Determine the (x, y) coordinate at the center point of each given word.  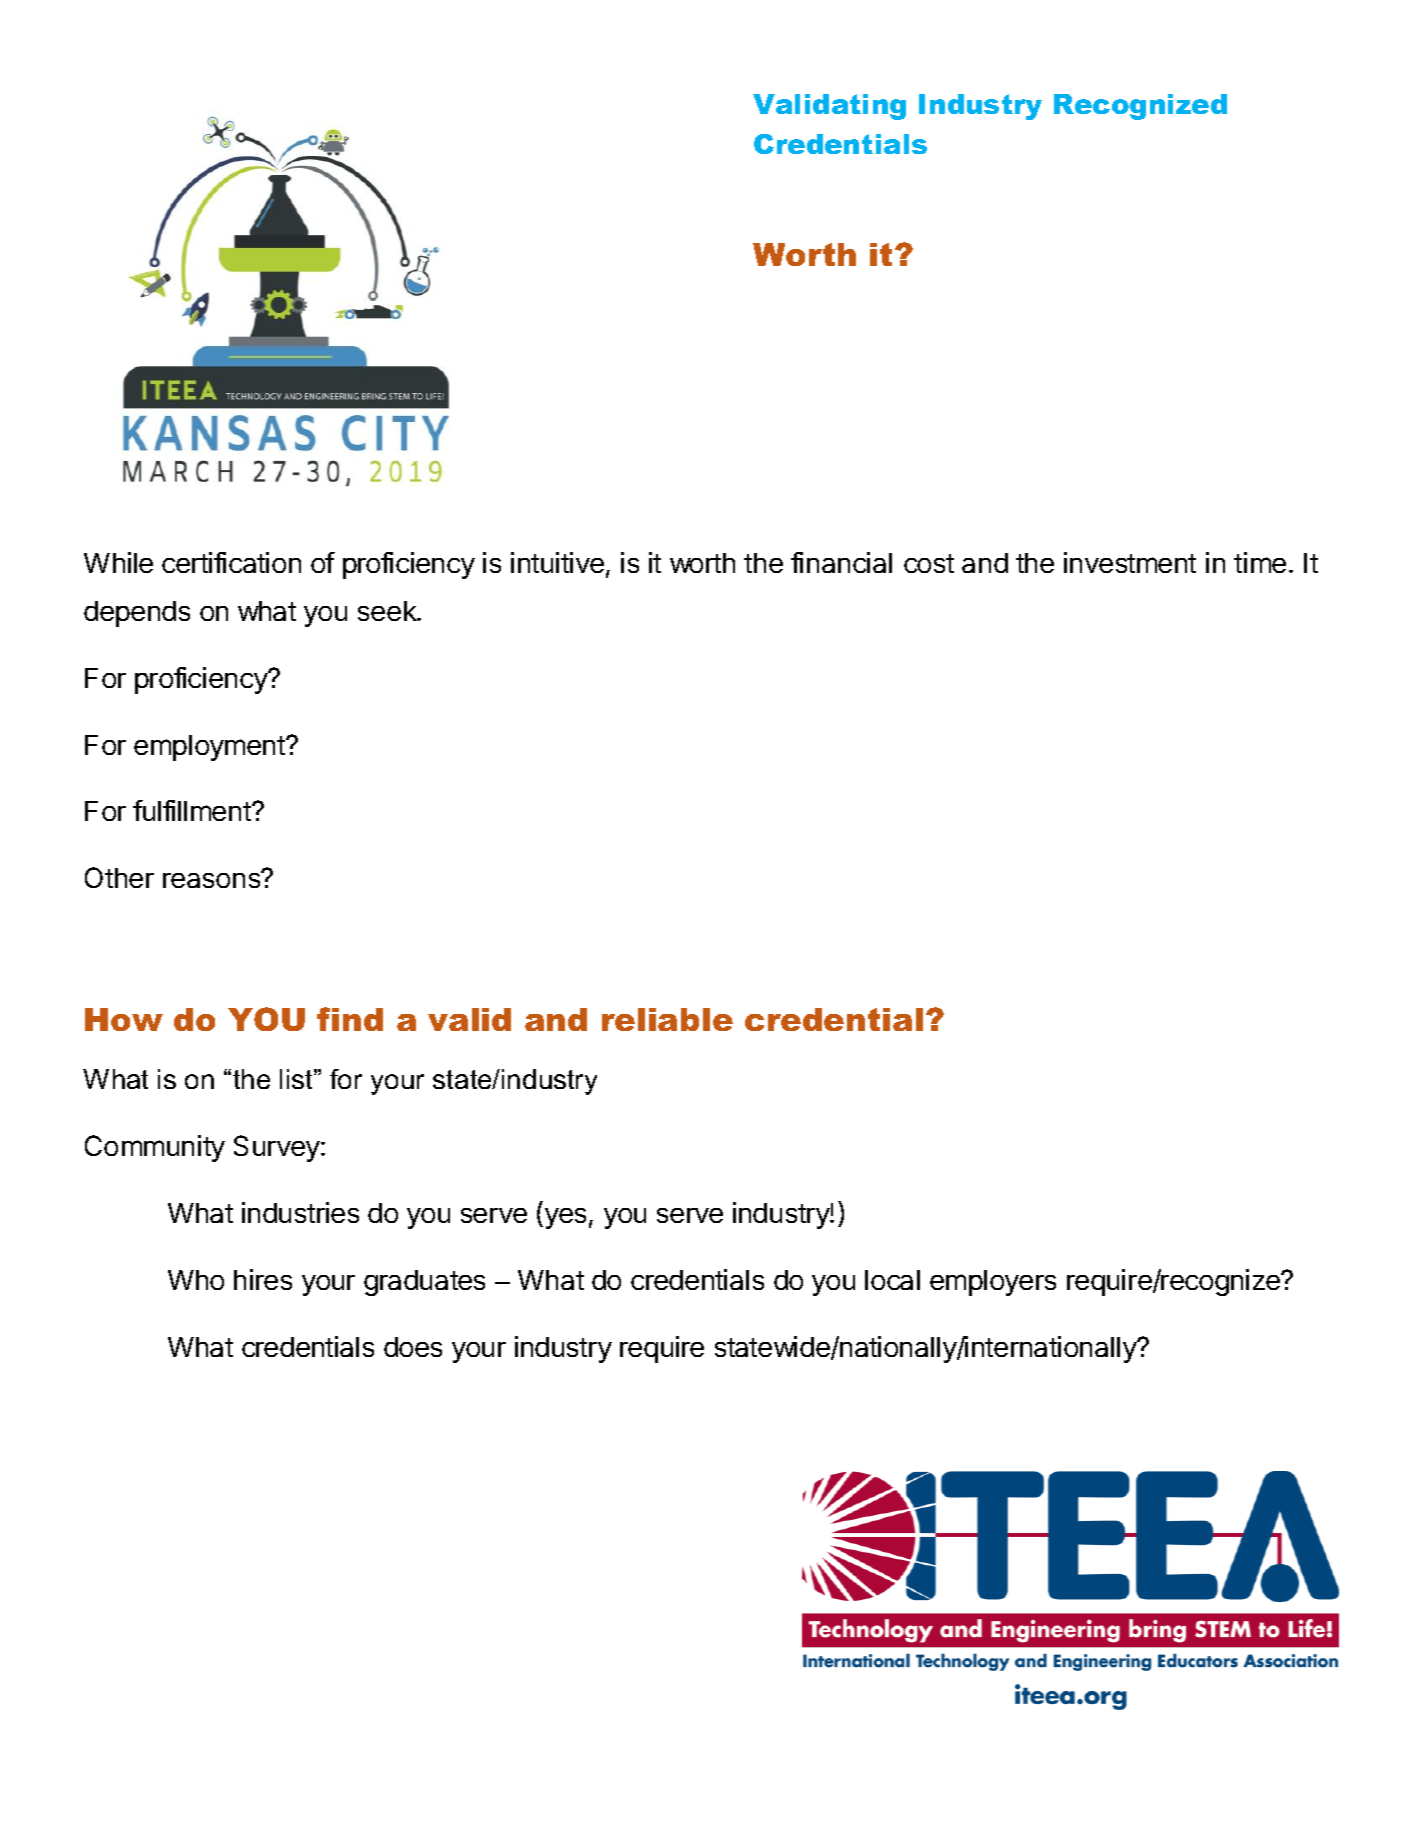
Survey (278, 1148)
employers (993, 1283)
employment (210, 748)
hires (263, 1279)
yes (564, 1218)
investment (1130, 562)
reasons (212, 879)
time (1260, 562)
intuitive (557, 562)
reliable (667, 1019)
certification (231, 562)
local (892, 1280)
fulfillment (193, 810)
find (350, 1019)
